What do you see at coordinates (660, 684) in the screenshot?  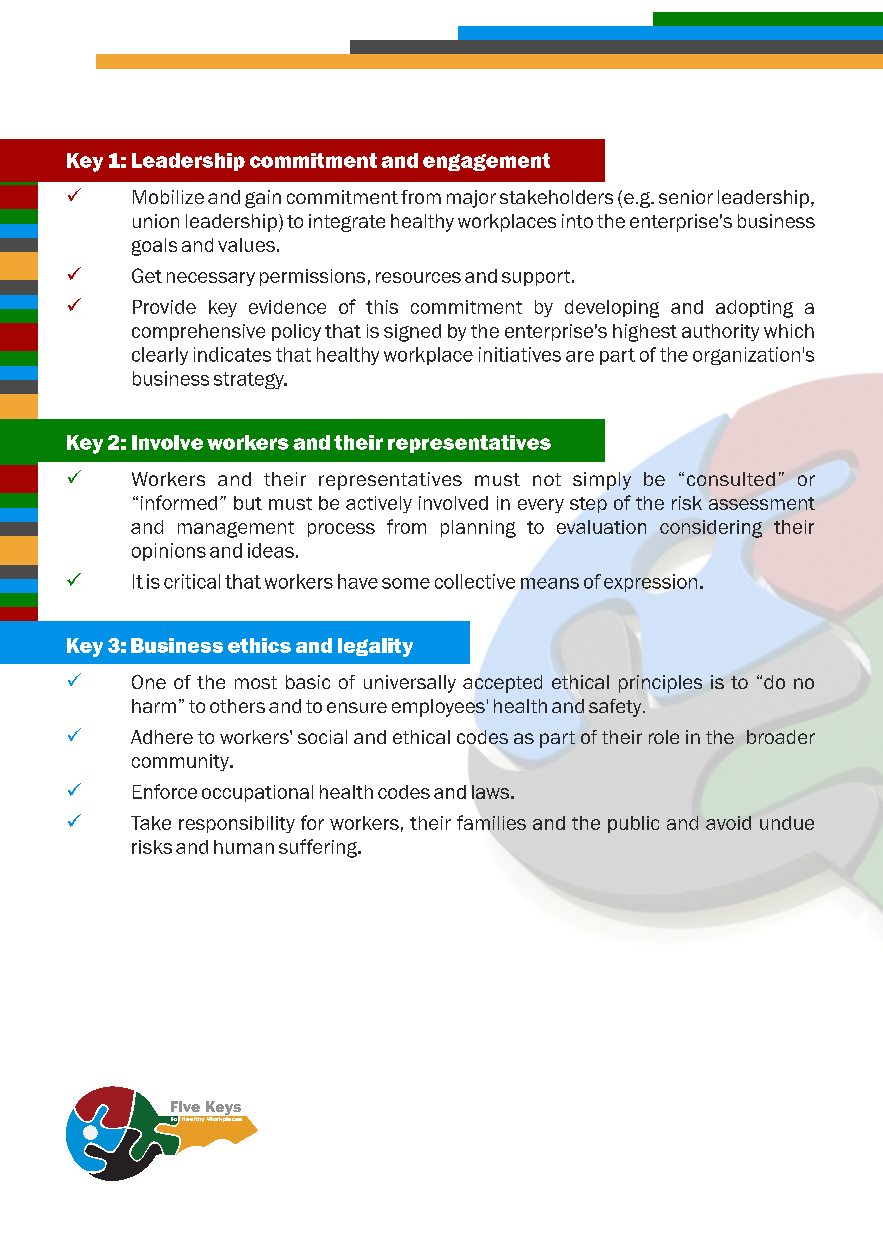 I see `principles` at bounding box center [660, 684].
